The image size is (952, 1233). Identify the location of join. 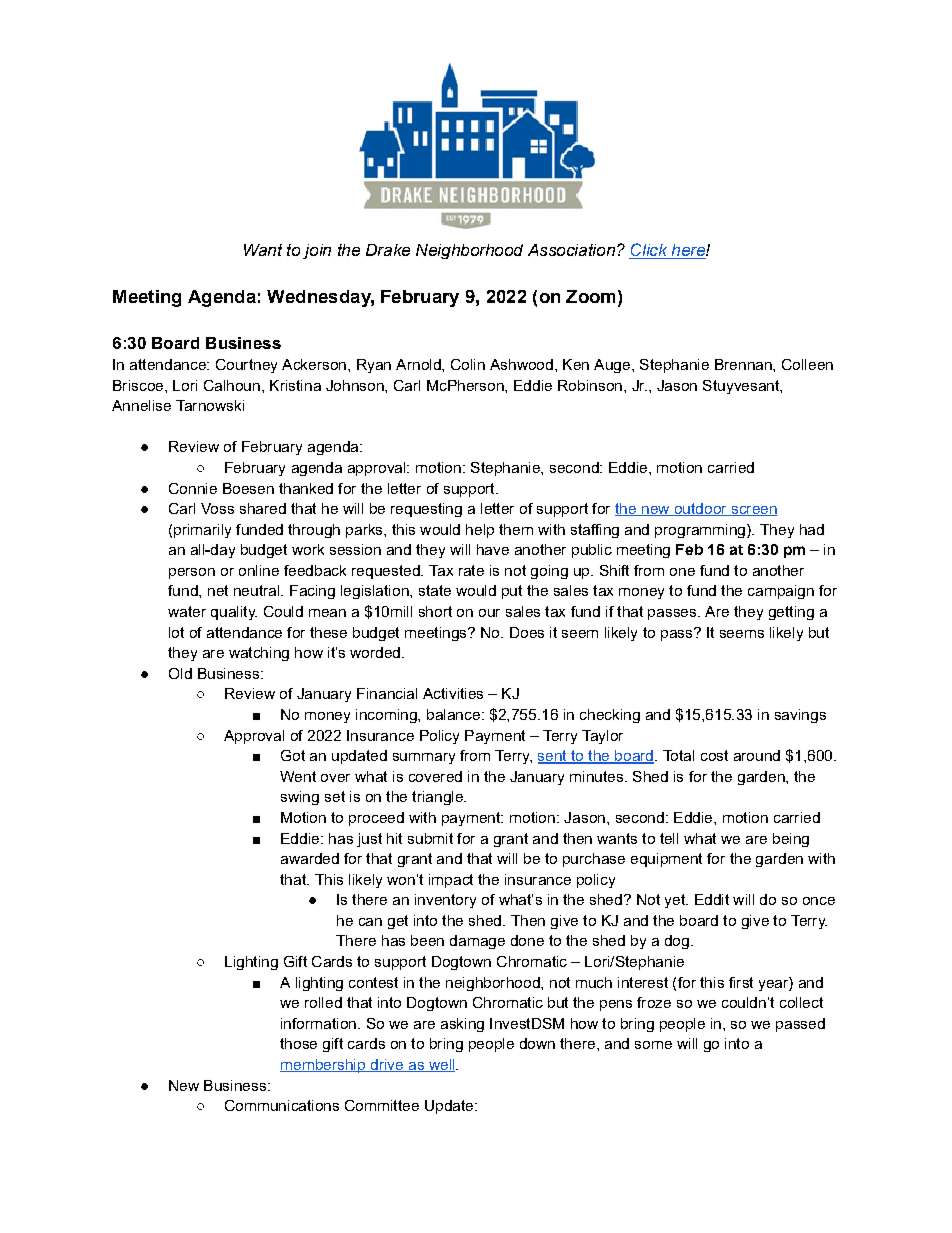
(317, 251).
